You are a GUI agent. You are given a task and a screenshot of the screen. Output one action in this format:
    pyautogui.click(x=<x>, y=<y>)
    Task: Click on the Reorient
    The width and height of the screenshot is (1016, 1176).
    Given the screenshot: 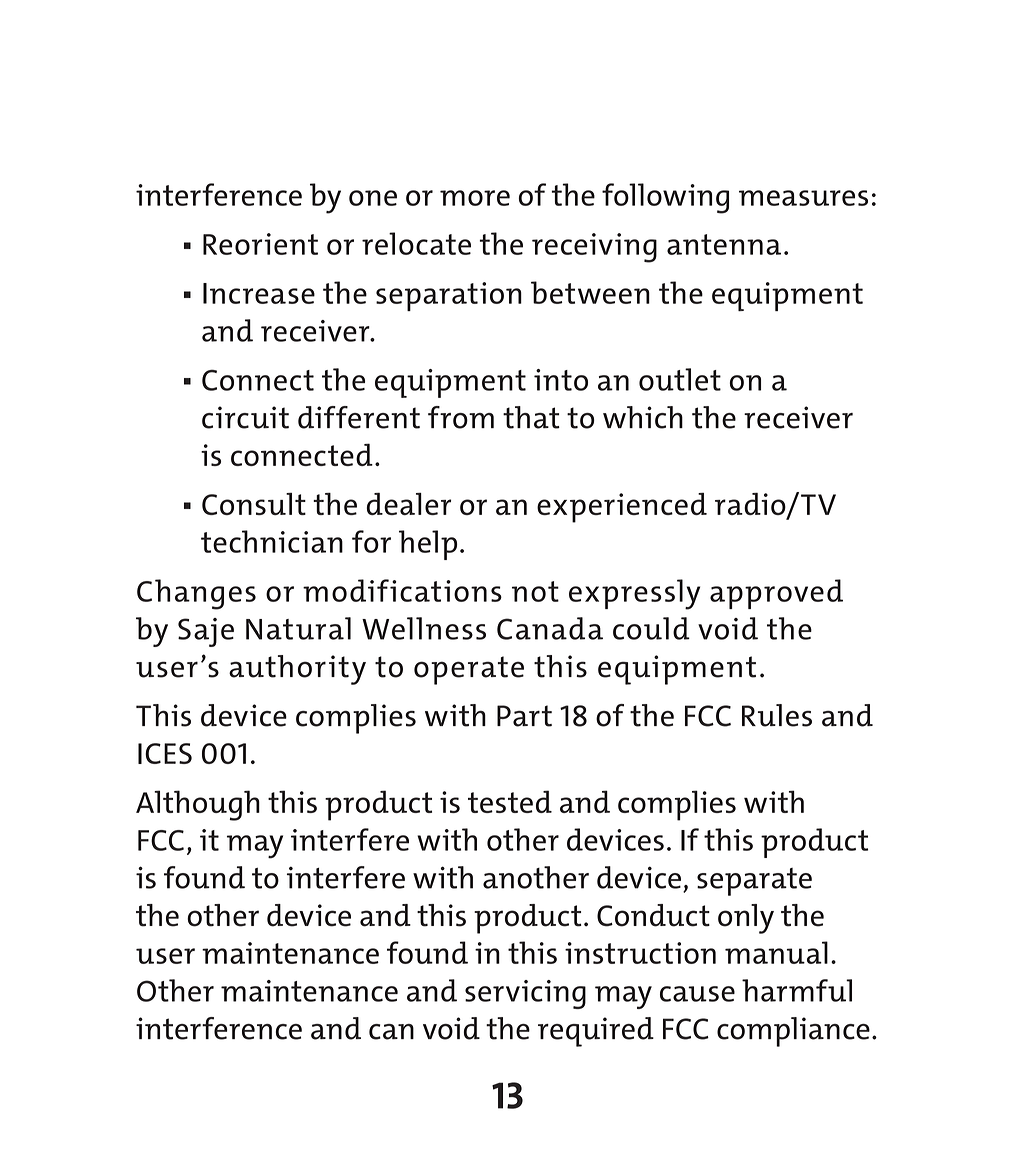 What is the action you would take?
    pyautogui.click(x=260, y=244)
